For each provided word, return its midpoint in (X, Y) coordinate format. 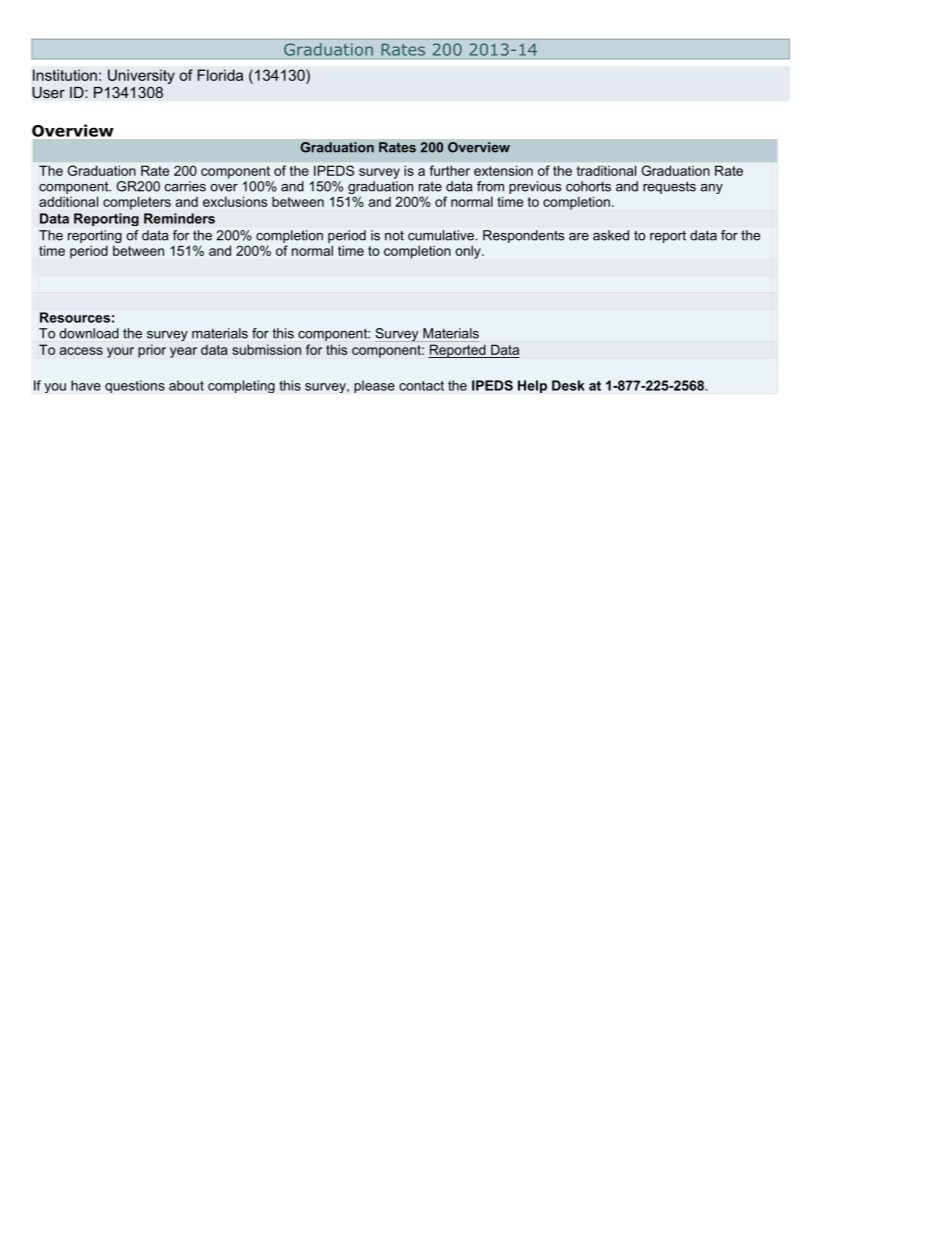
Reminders (179, 218)
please (374, 386)
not (394, 236)
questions (135, 386)
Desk (568, 385)
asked (611, 235)
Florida (220, 75)
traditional (606, 170)
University (141, 76)
